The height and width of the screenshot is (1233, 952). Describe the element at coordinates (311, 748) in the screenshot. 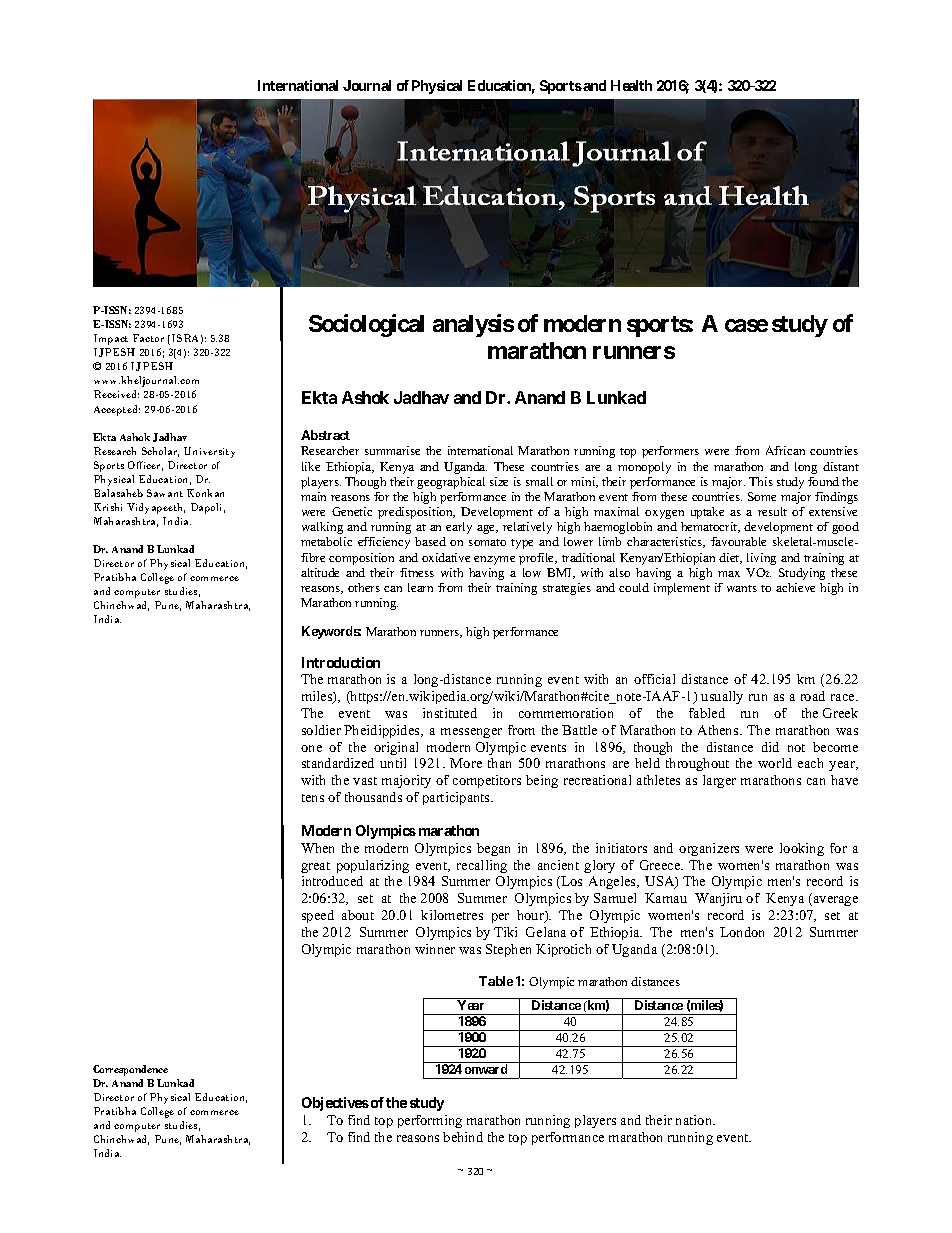

I see `one` at that location.
